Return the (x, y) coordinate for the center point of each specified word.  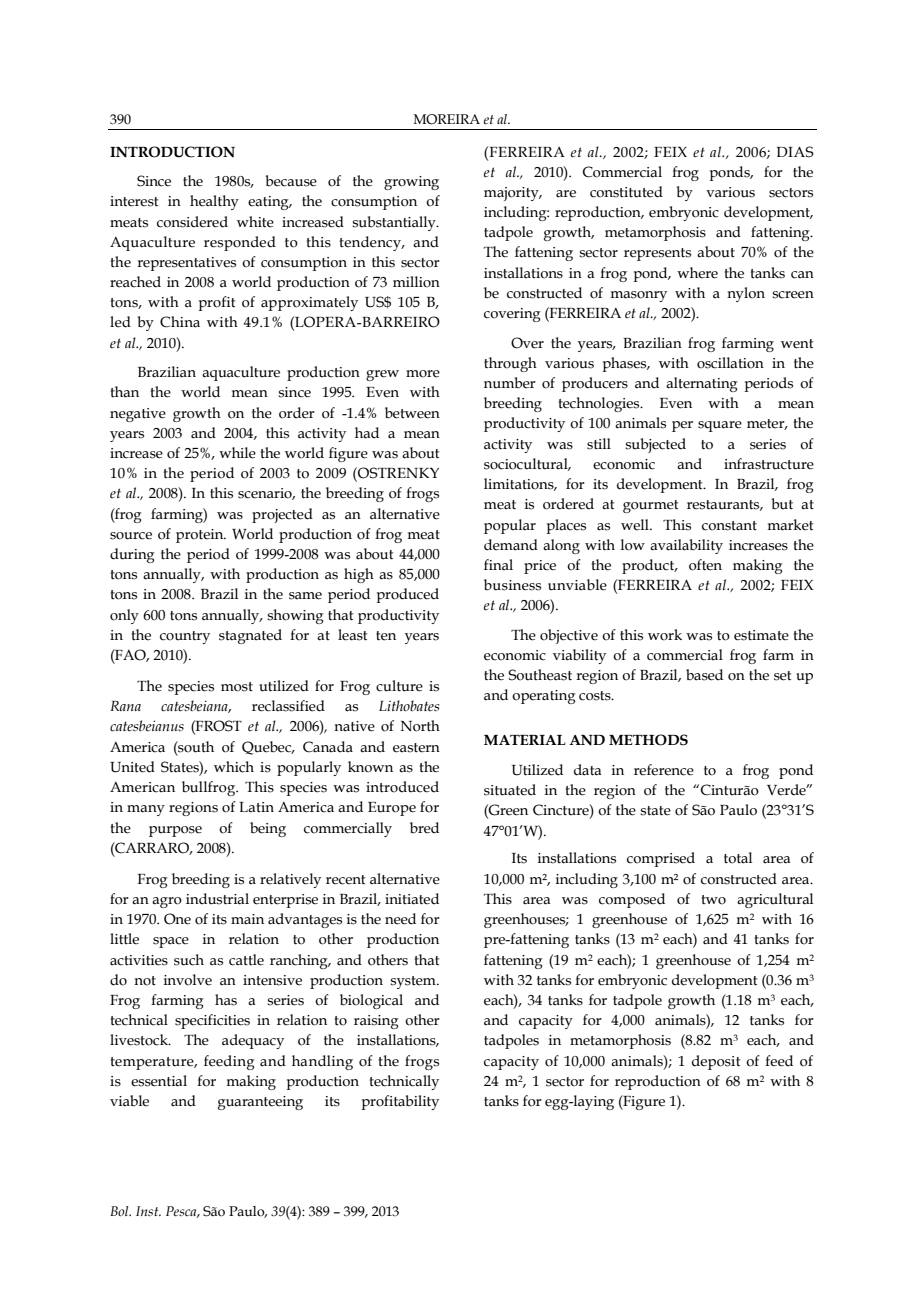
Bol (120, 1211)
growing (411, 183)
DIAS (795, 152)
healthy (214, 202)
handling (322, 1062)
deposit (716, 1062)
